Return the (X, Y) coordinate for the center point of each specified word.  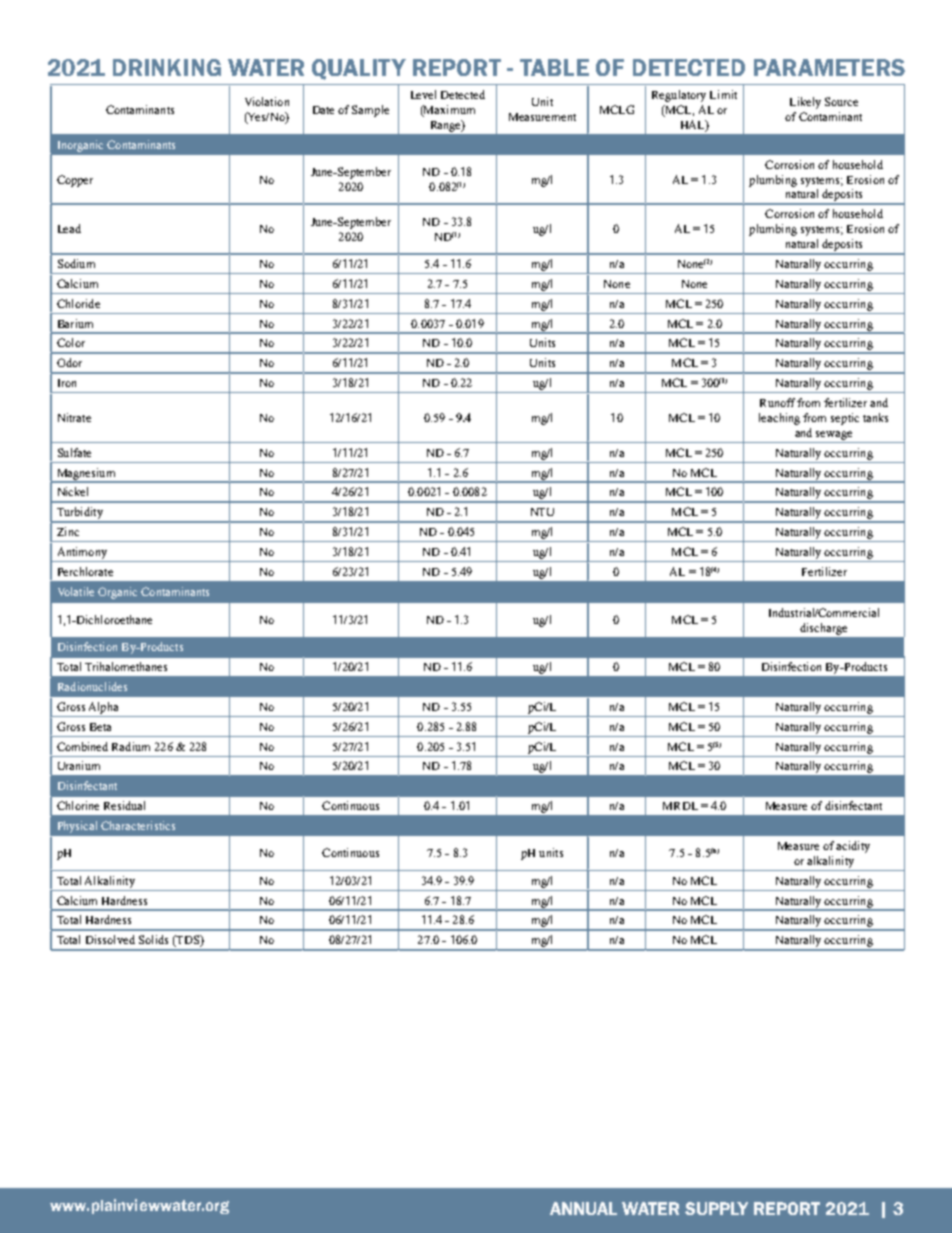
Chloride (78, 303)
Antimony (82, 553)
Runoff (777, 402)
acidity (853, 847)
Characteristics (138, 825)
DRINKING (167, 67)
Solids (153, 939)
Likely (805, 103)
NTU (542, 512)
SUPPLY (716, 1208)
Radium (131, 746)
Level (423, 94)
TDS (188, 941)
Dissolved (110, 939)
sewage (834, 435)
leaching (779, 419)
